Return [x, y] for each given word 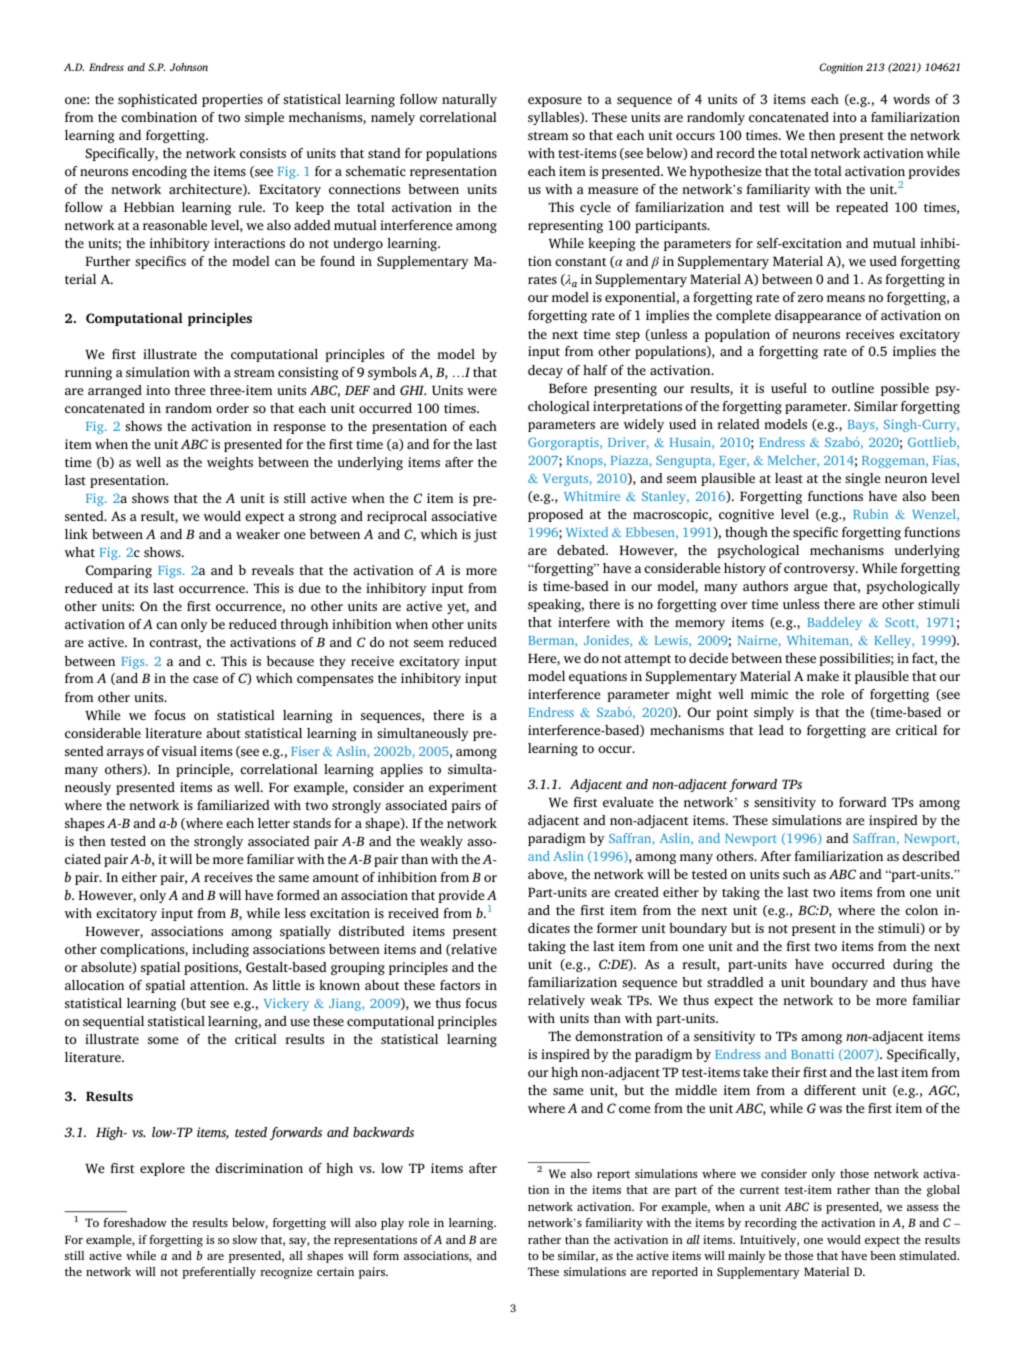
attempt [647, 660]
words [911, 99]
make [823, 676]
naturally [469, 100]
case [205, 679]
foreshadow [135, 1222]
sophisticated [157, 100]
